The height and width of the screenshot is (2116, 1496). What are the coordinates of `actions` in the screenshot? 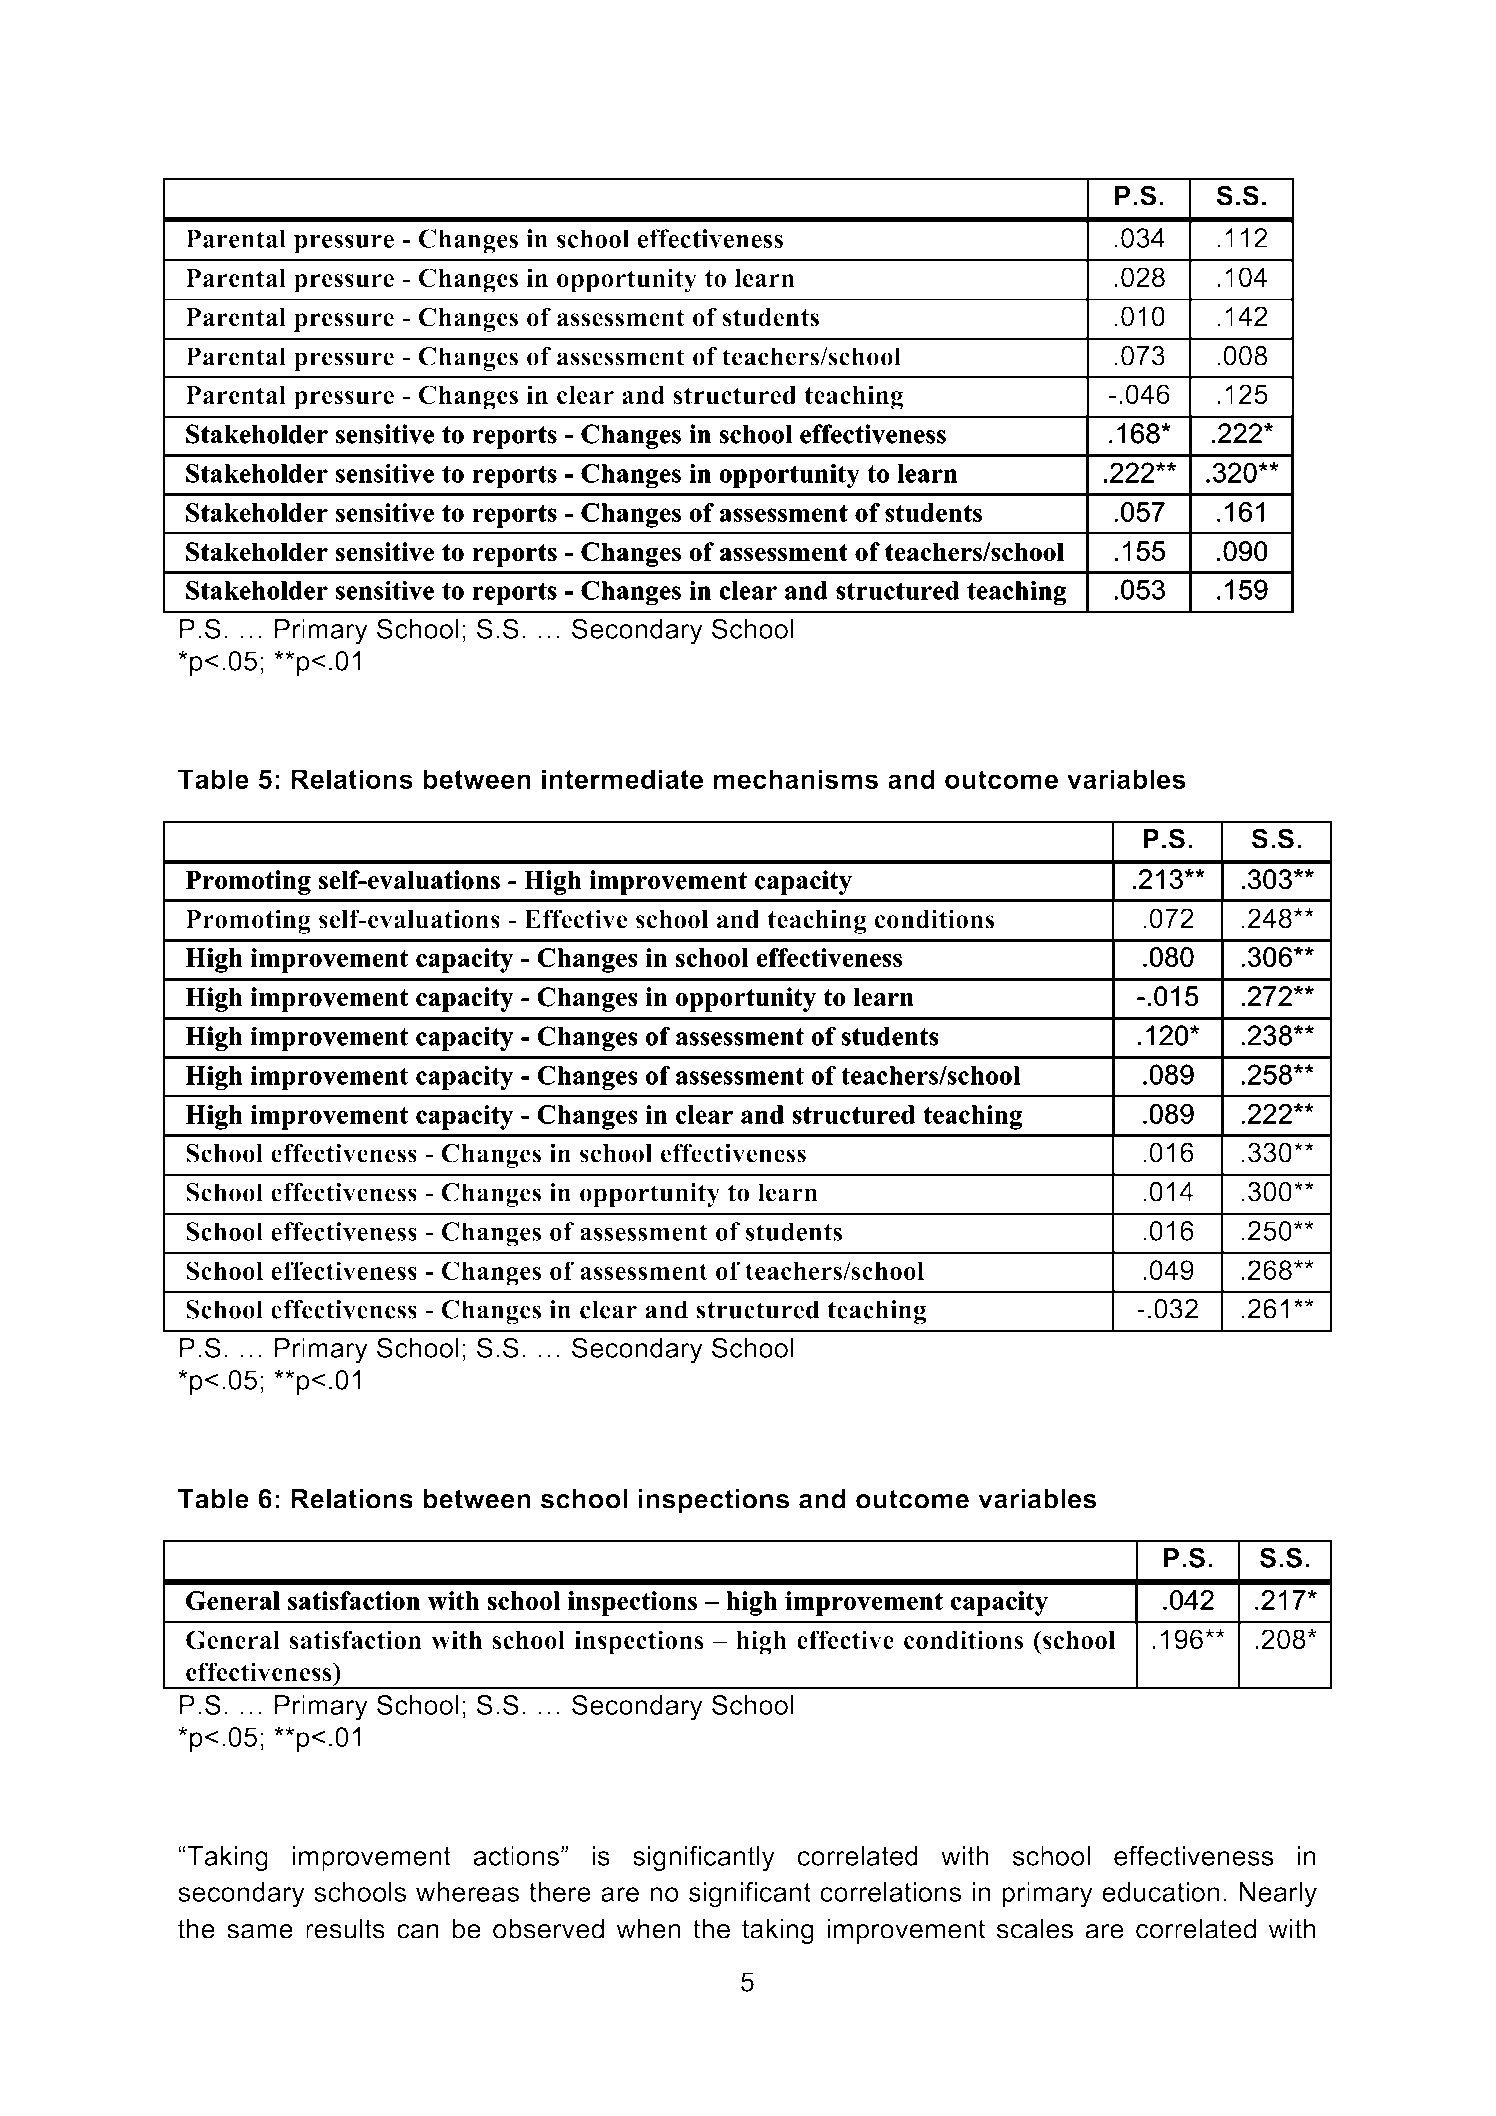 It's located at (516, 1856).
